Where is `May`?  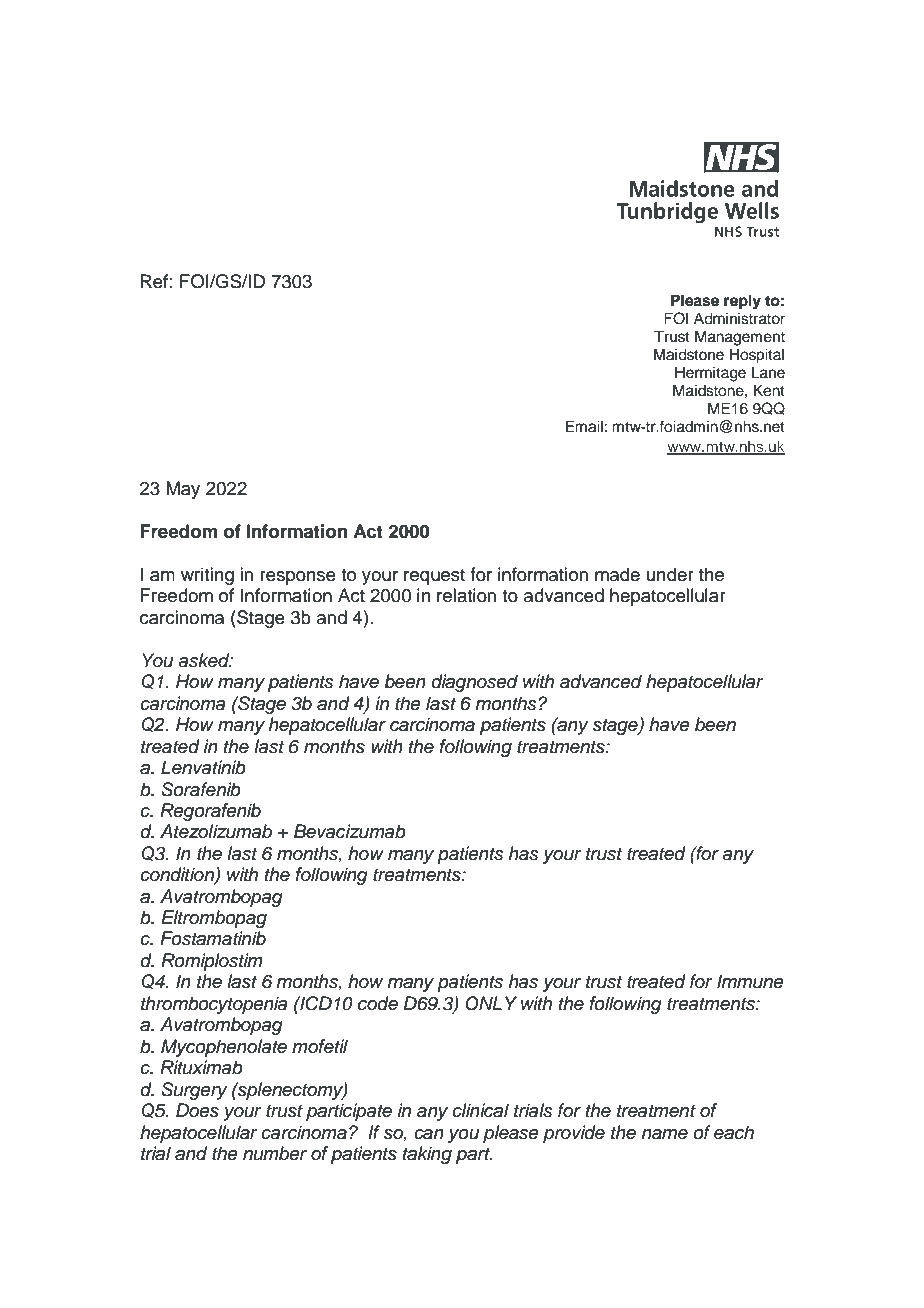
May is located at coordinates (183, 490).
